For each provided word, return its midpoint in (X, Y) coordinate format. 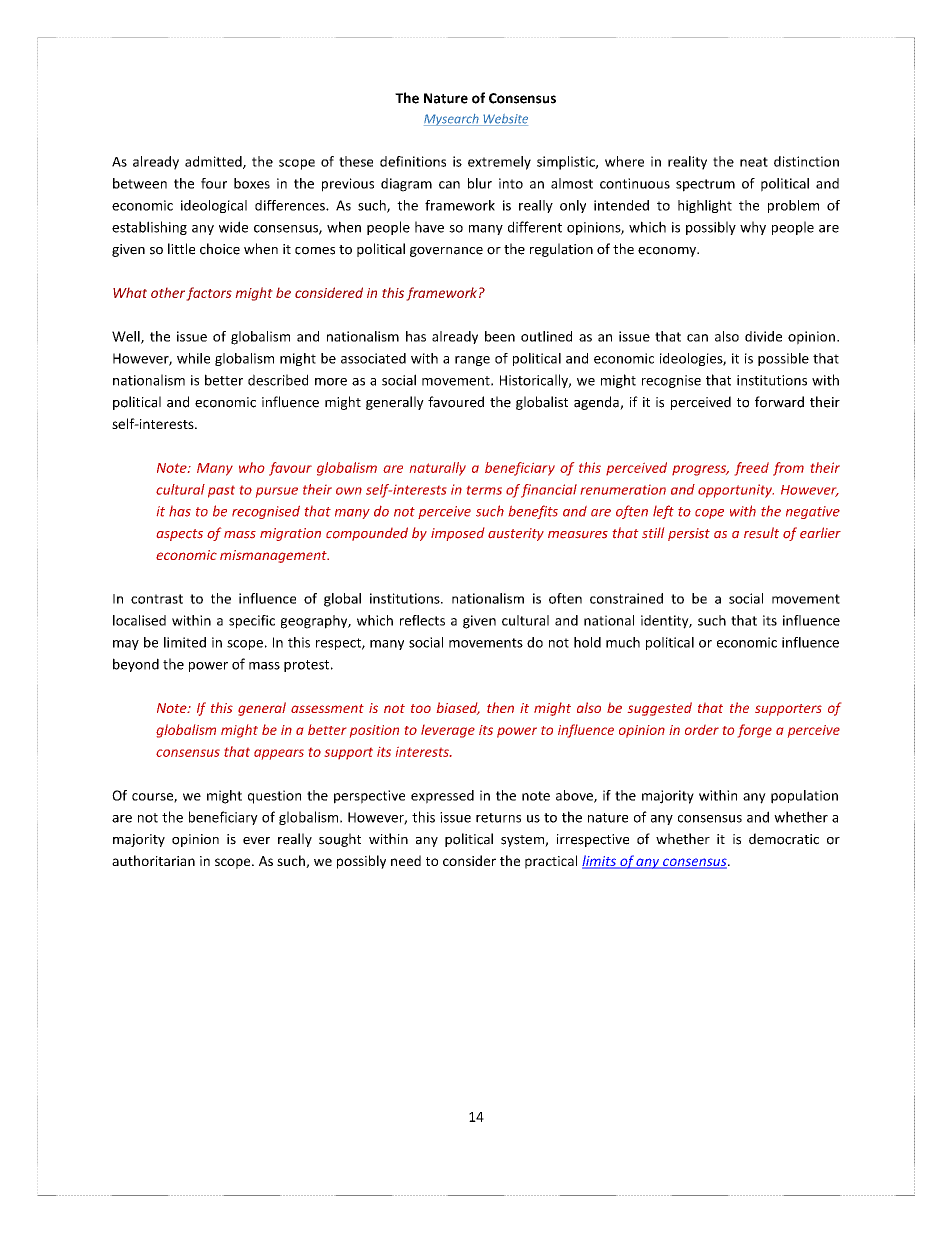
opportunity (736, 491)
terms (484, 490)
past (221, 492)
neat (754, 162)
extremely (499, 163)
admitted (214, 162)
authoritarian (153, 860)
